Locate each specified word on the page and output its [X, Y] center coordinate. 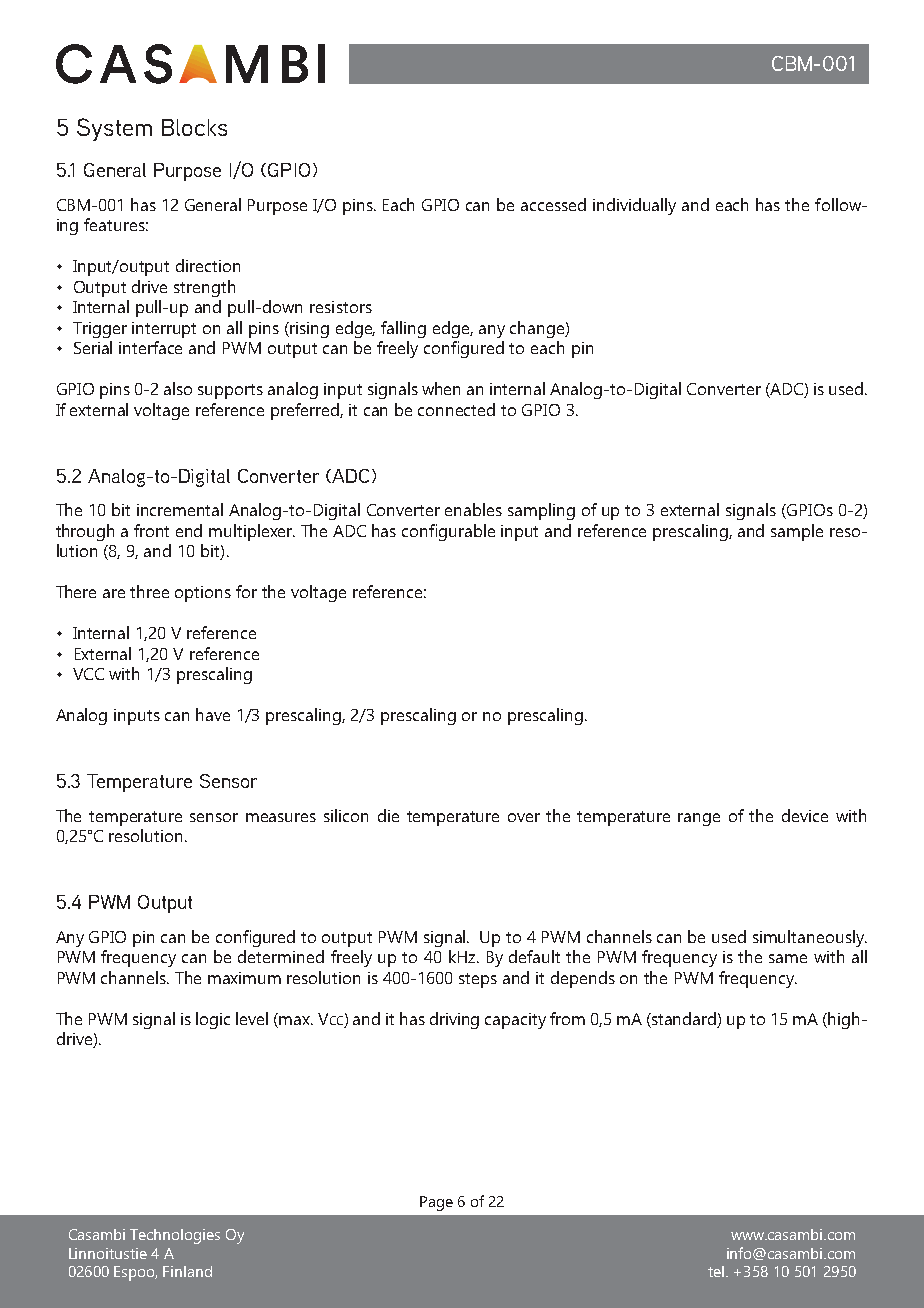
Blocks [194, 127]
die [388, 815]
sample [797, 532]
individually [634, 206]
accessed [553, 204]
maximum [244, 978]
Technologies [175, 1236]
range [699, 819]
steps [478, 980]
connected [456, 409]
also [178, 388]
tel [716, 1271]
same [788, 958]
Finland [187, 1271]
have [213, 714]
